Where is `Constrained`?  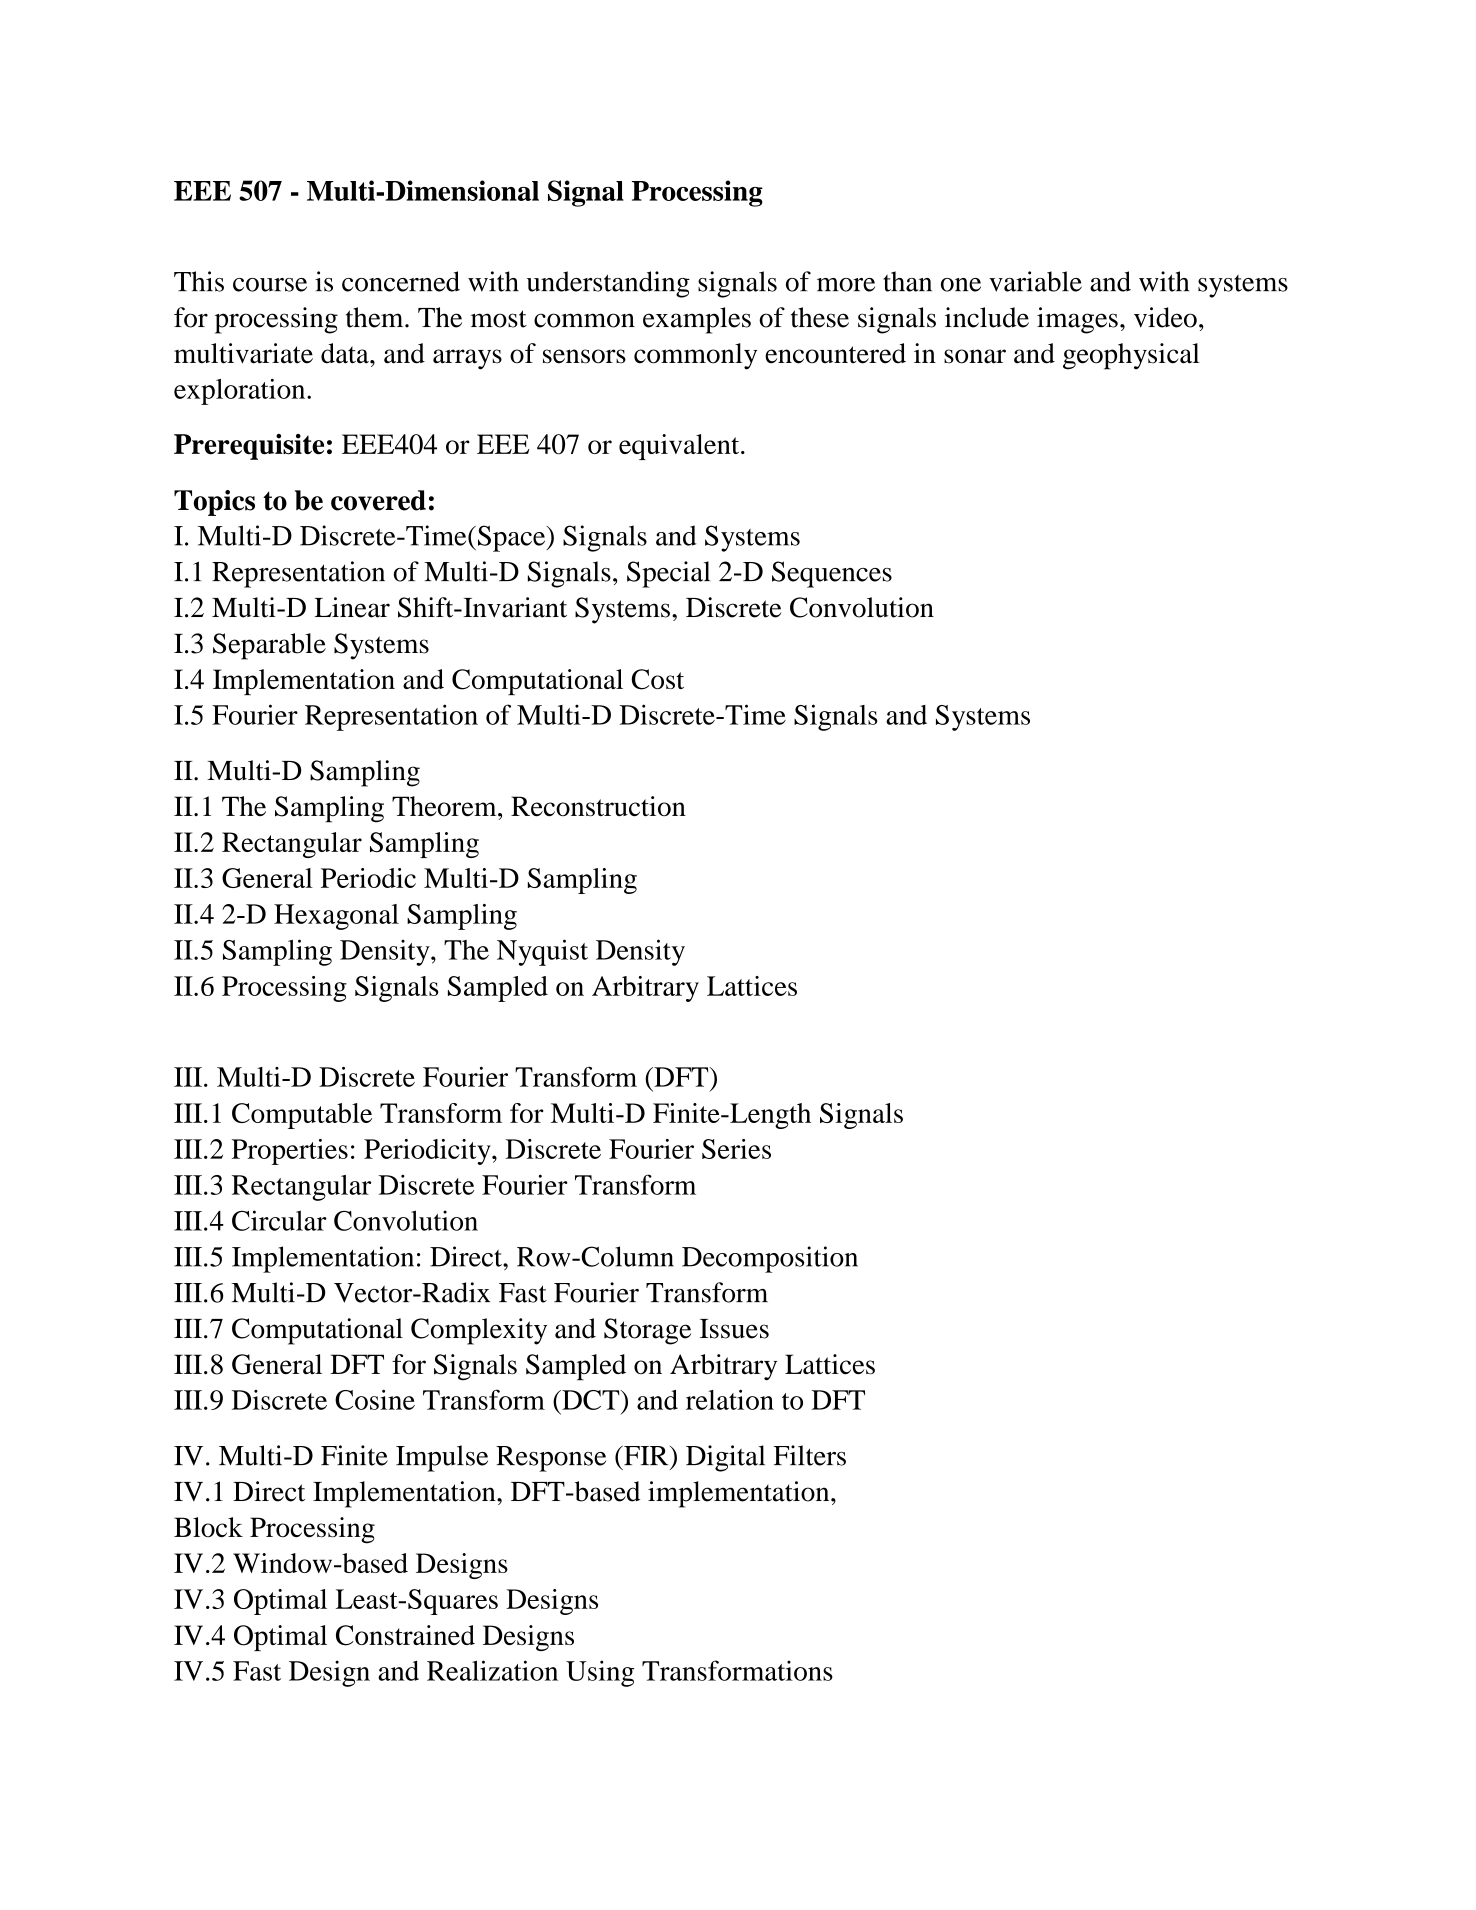 Constrained is located at coordinates (405, 1635).
